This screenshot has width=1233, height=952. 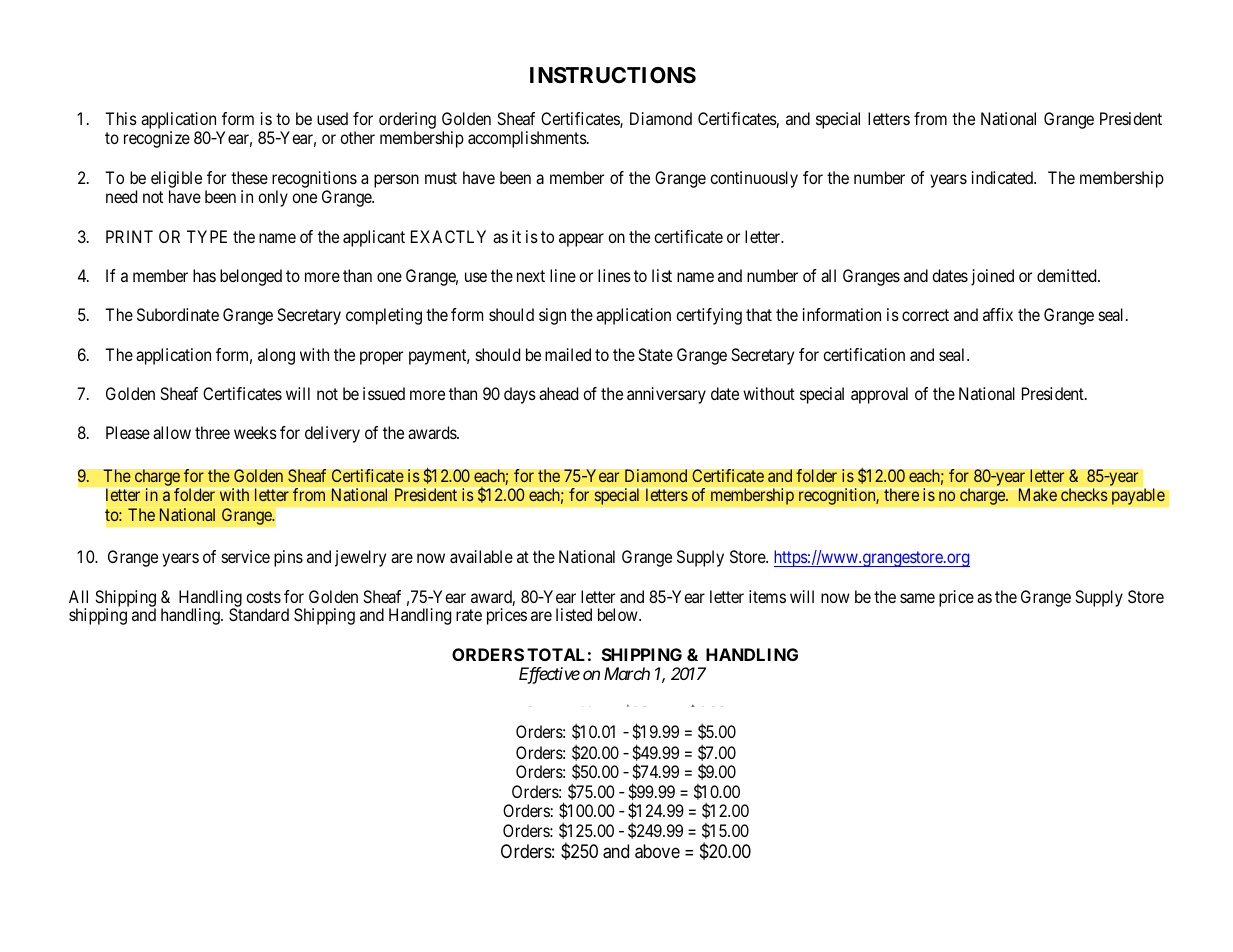 I want to click on Standard, so click(x=259, y=614).
